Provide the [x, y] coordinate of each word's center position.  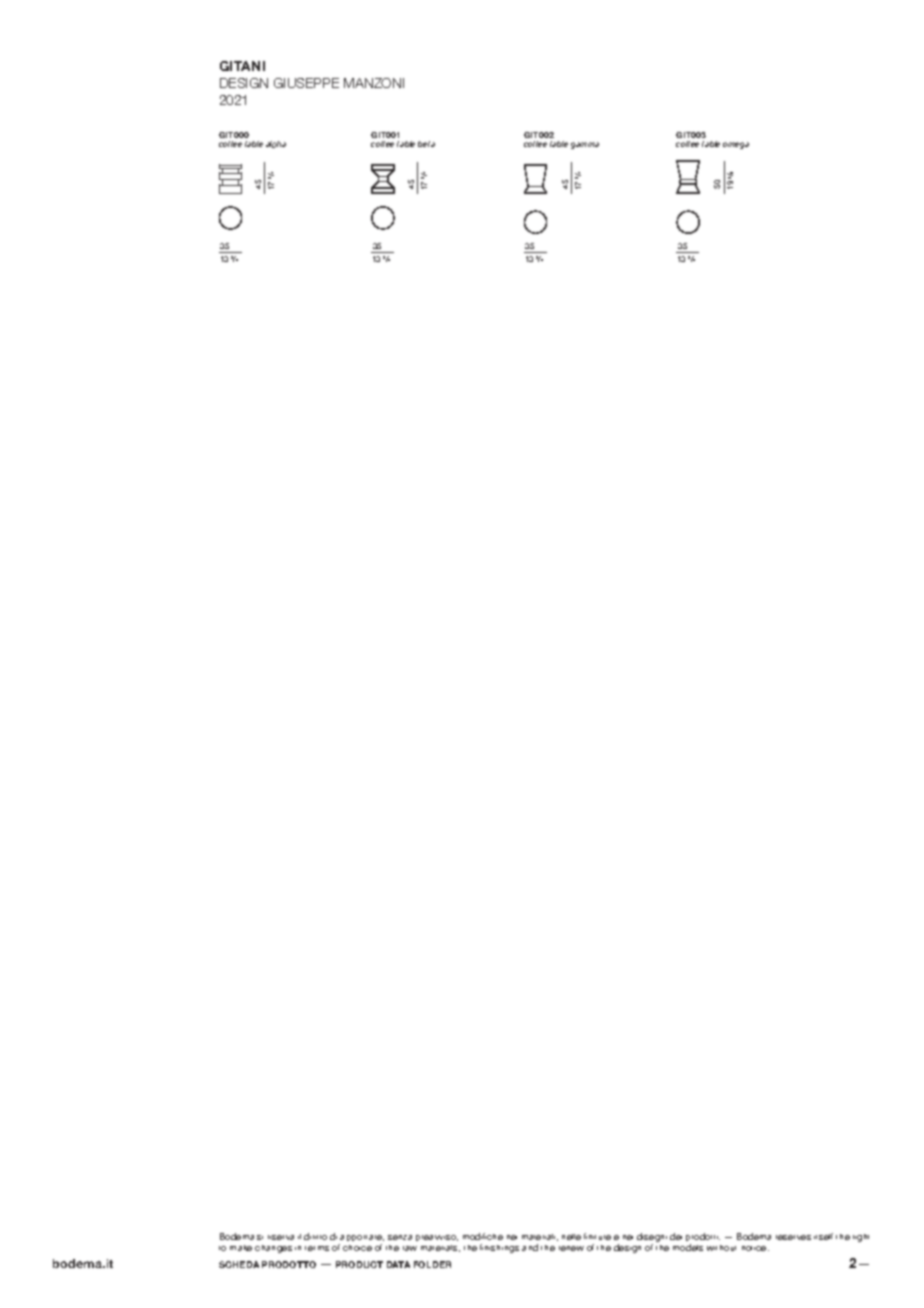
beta [426, 144]
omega [736, 145]
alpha [276, 144]
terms [317, 1248]
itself [823, 1236]
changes [273, 1249]
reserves [793, 1237]
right [861, 1238]
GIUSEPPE [306, 83]
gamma [585, 145]
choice [357, 1248]
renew [571, 1248]
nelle [571, 1237]
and [530, 1247]
